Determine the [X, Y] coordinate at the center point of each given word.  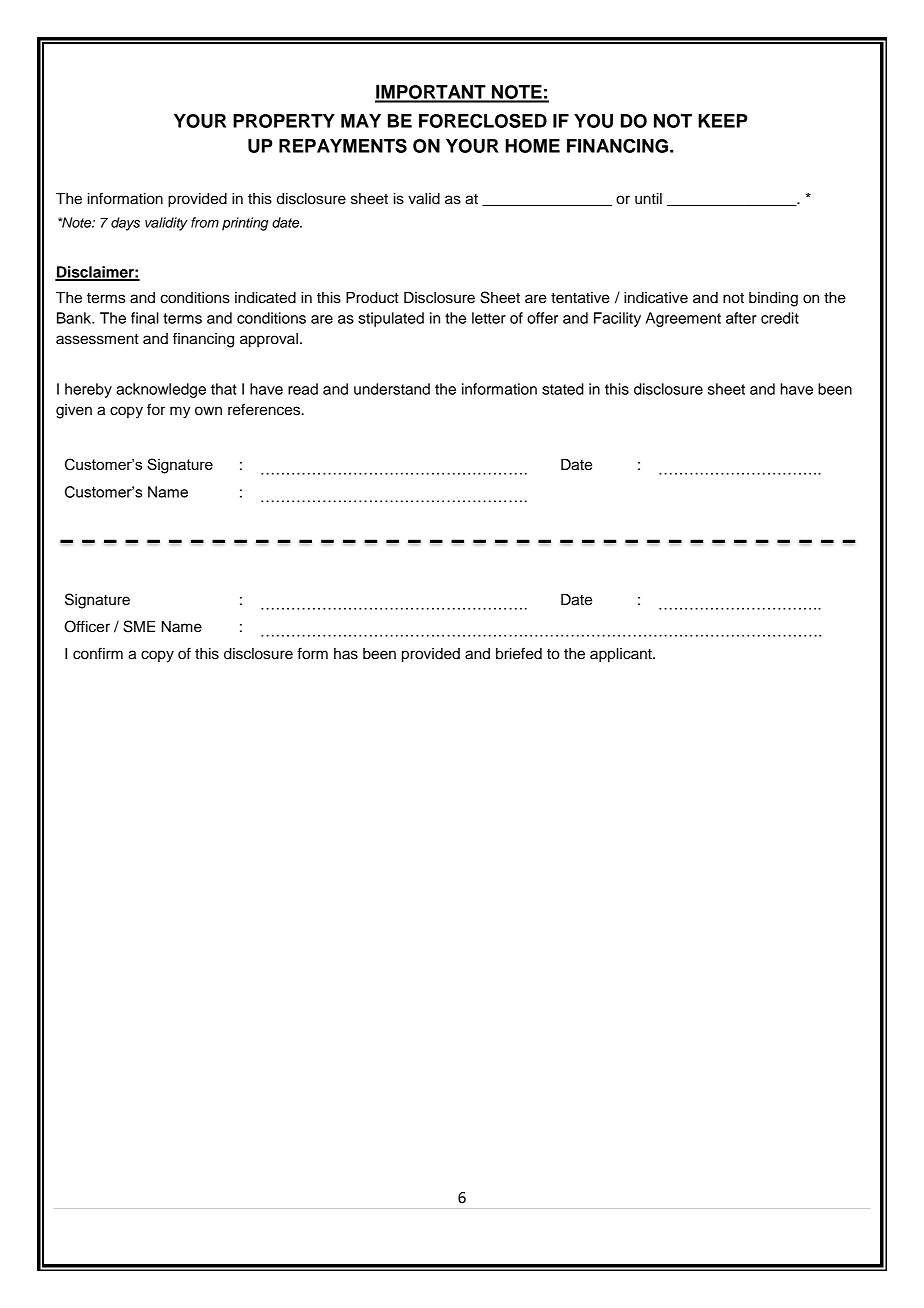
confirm [98, 653]
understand [392, 389]
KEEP [722, 121]
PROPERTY [284, 121]
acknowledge [161, 390]
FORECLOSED [483, 120]
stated [563, 389]
